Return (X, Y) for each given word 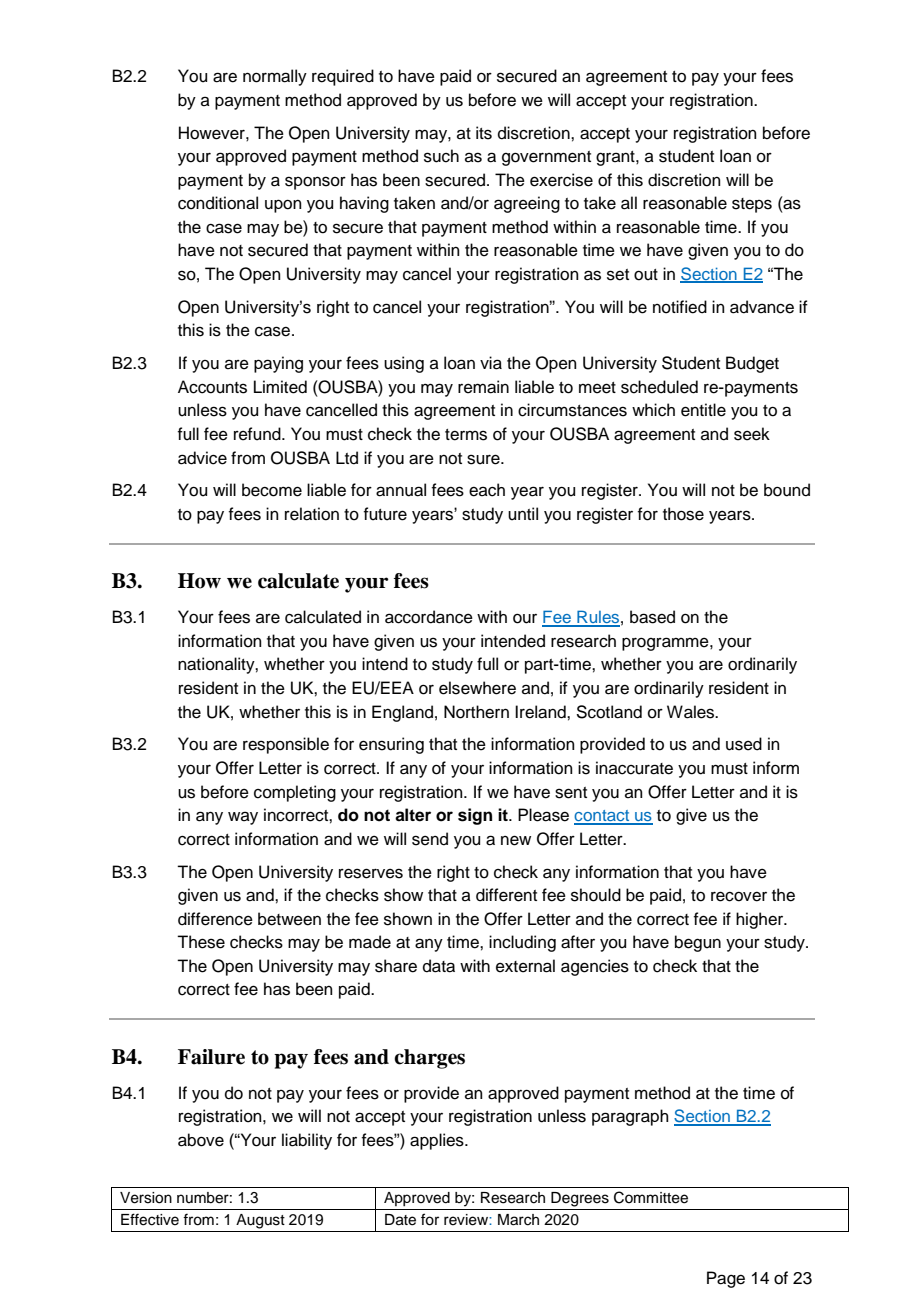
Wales (691, 712)
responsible (286, 745)
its (484, 133)
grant (616, 158)
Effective (150, 1219)
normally (275, 77)
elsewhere (477, 688)
